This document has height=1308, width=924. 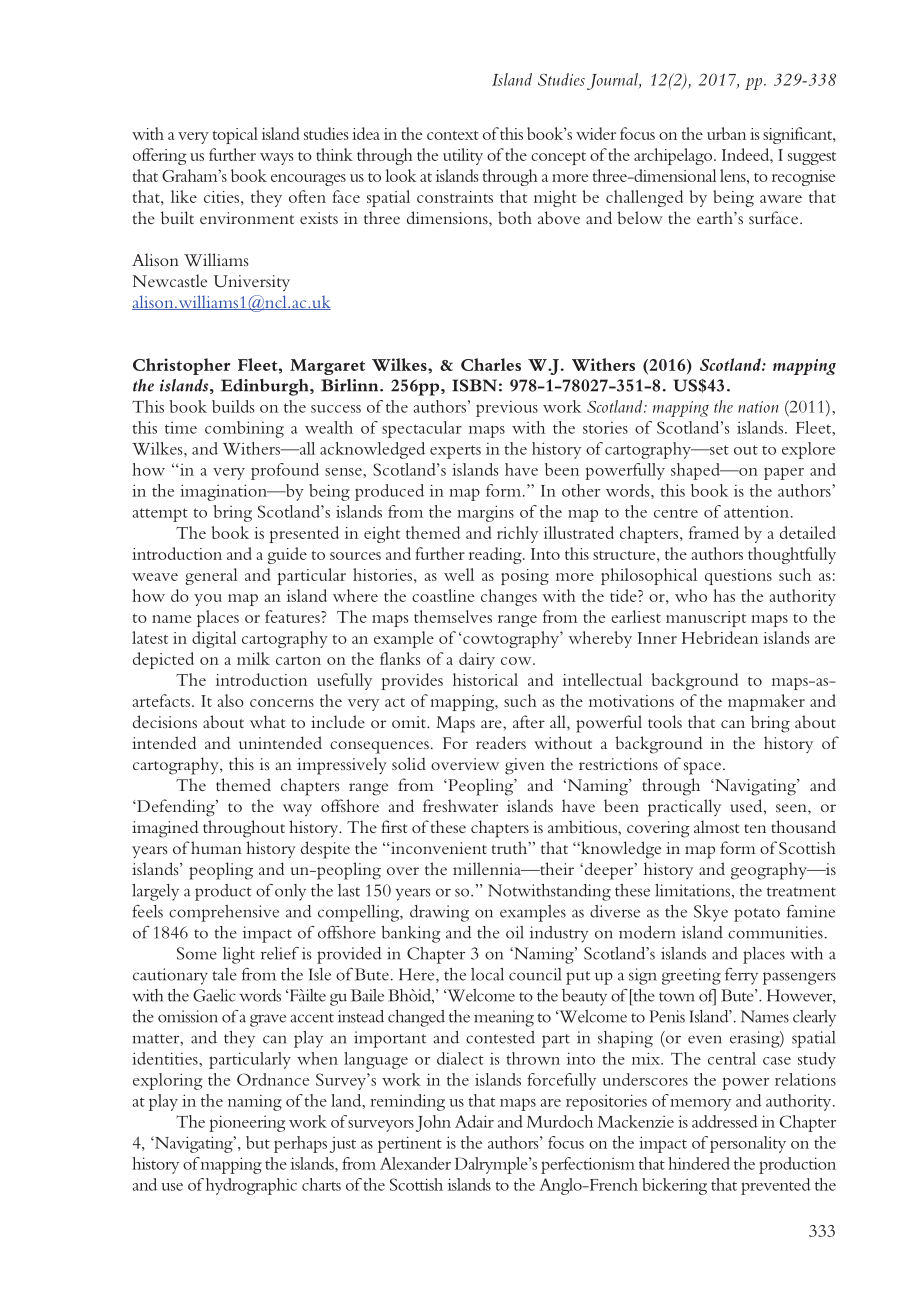 What do you see at coordinates (474, 1121) in the document?
I see `Adair` at bounding box center [474, 1121].
